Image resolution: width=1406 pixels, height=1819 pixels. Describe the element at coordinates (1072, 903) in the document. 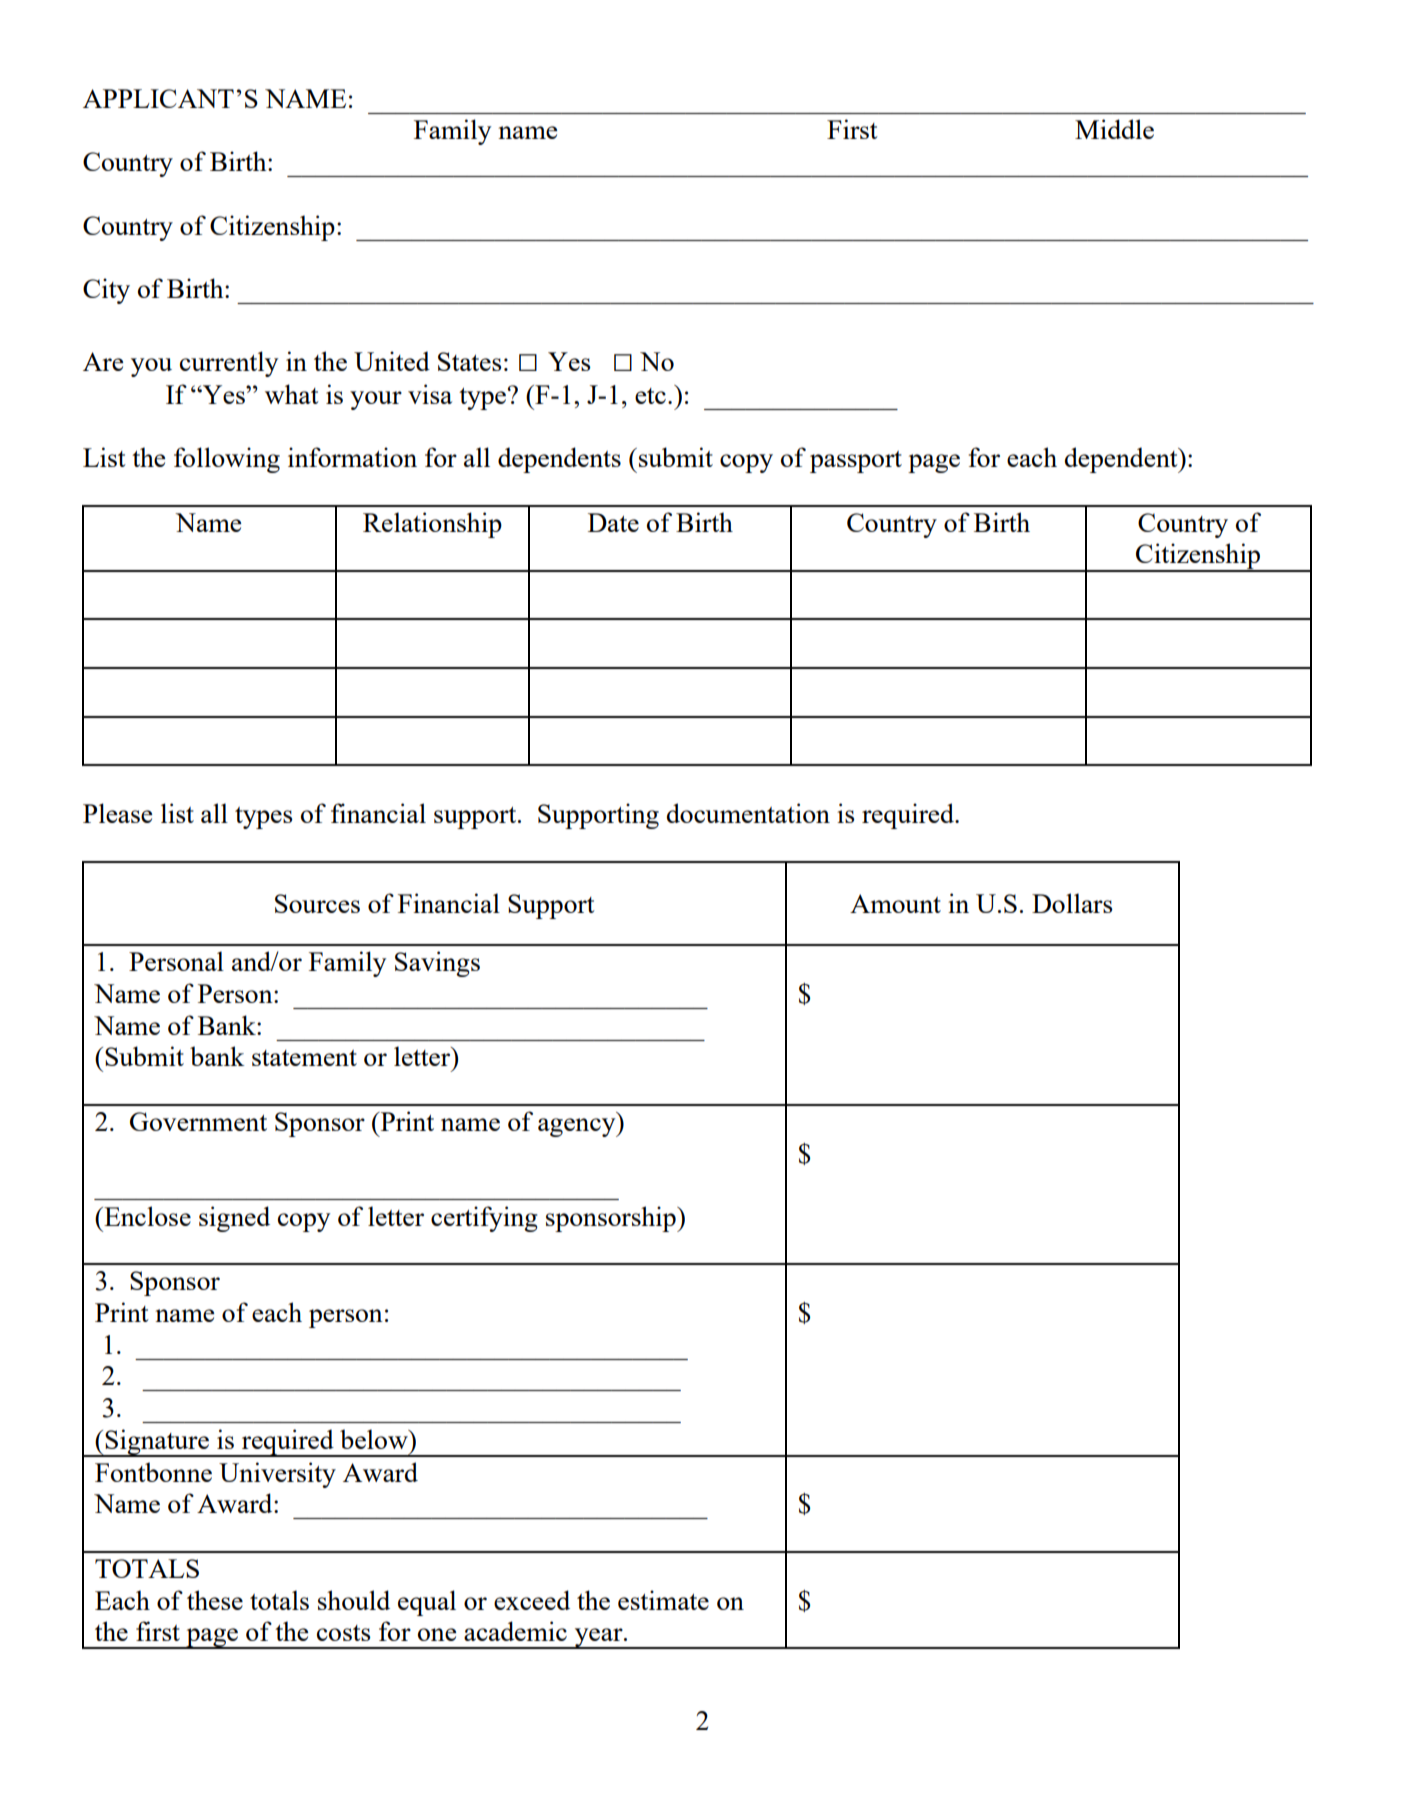

I see `Dollars` at that location.
